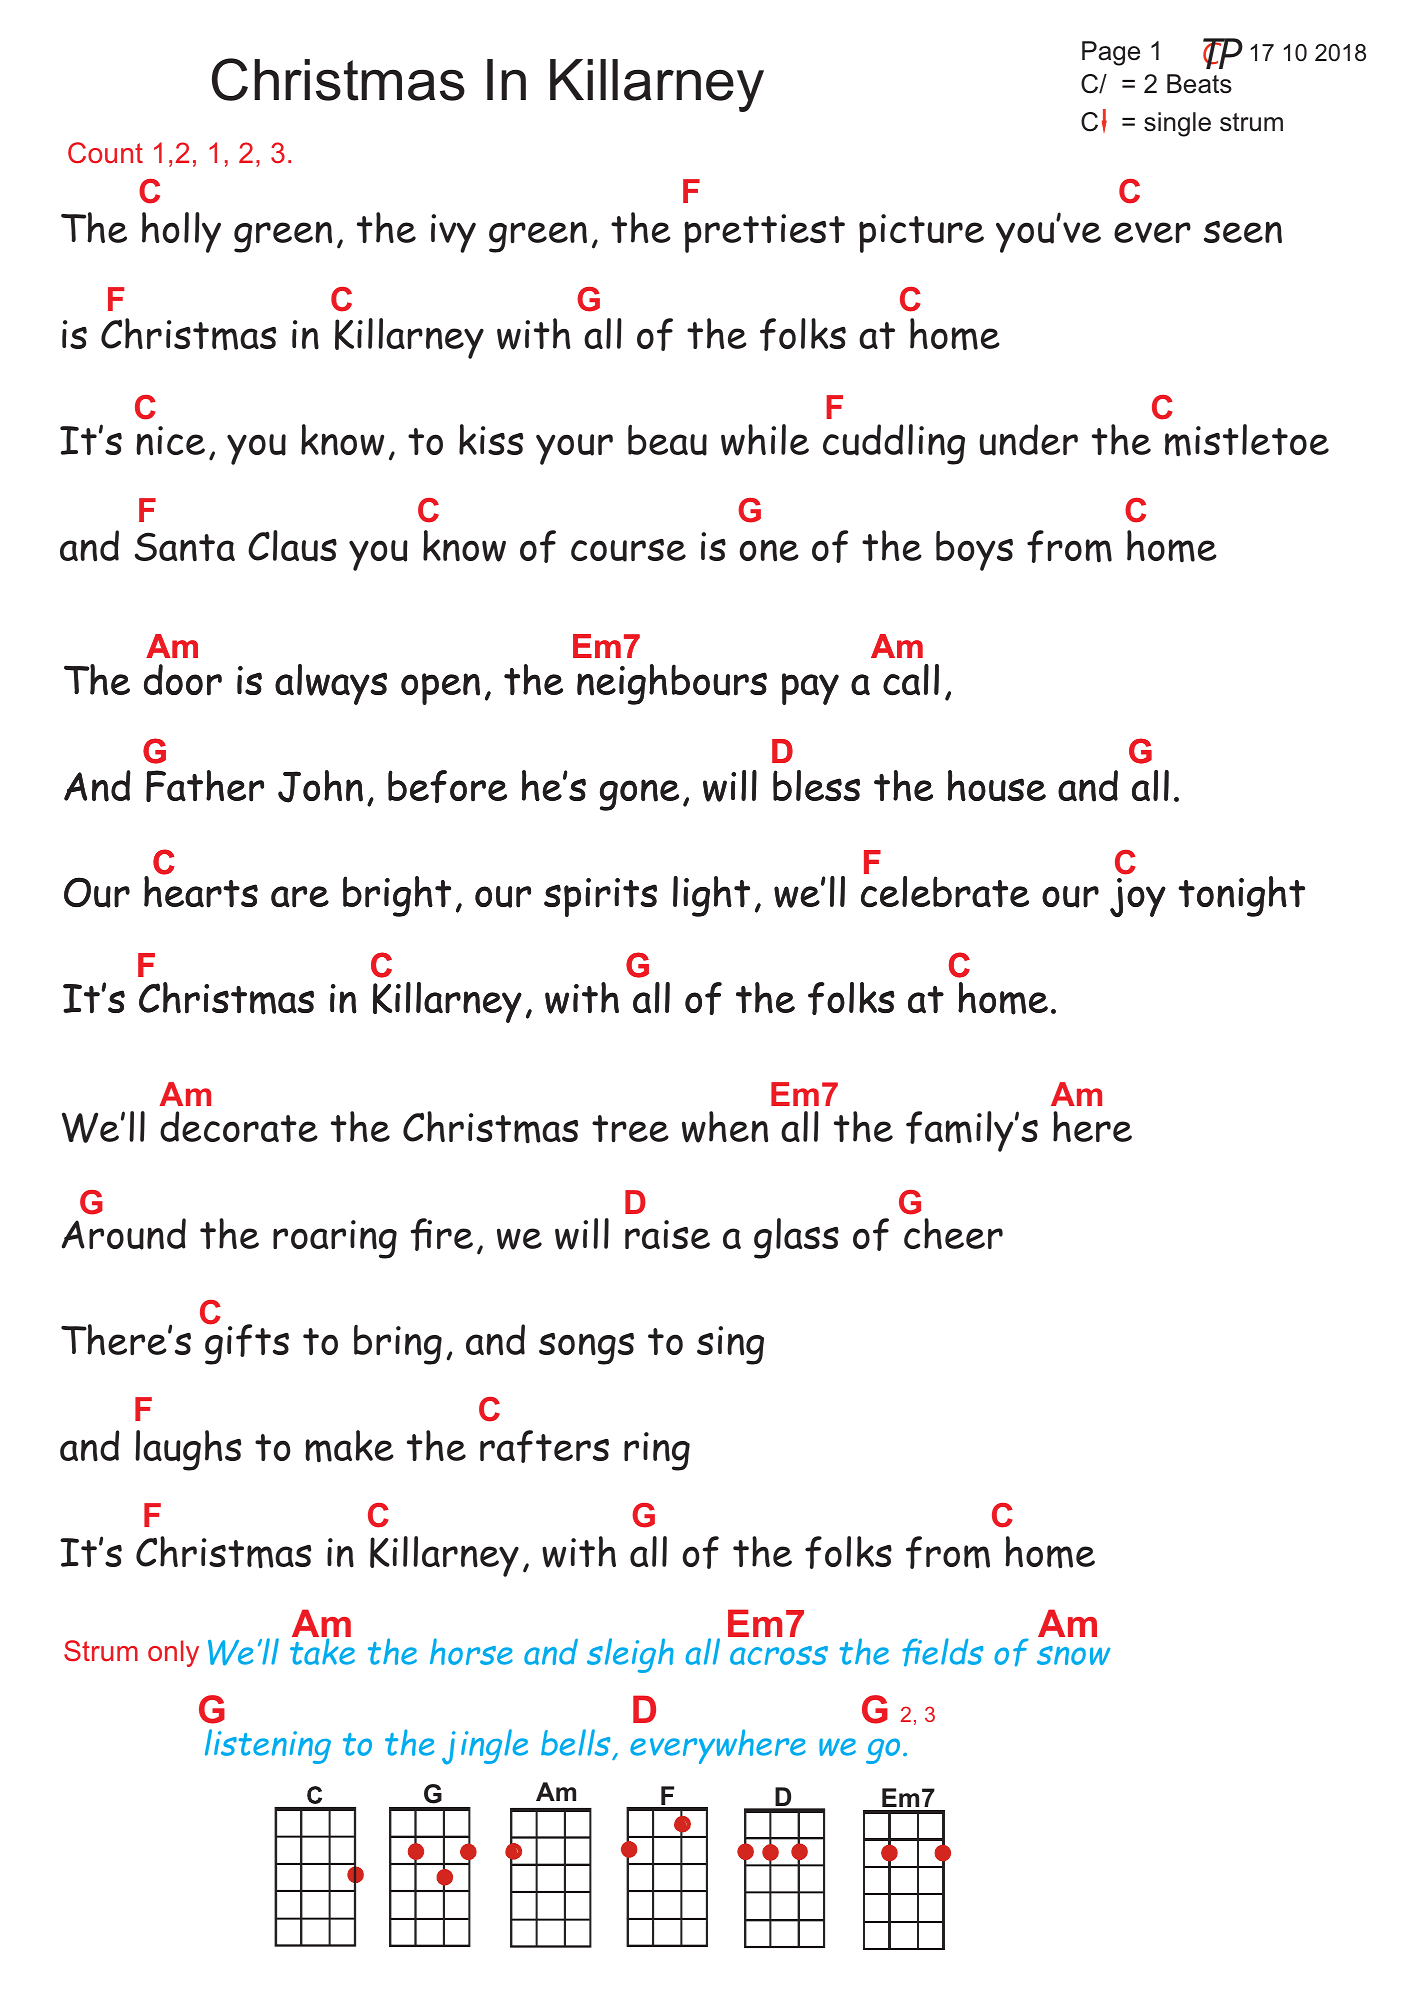 The image size is (1416, 2004). What do you see at coordinates (105, 152) in the screenshot?
I see `Count` at bounding box center [105, 152].
